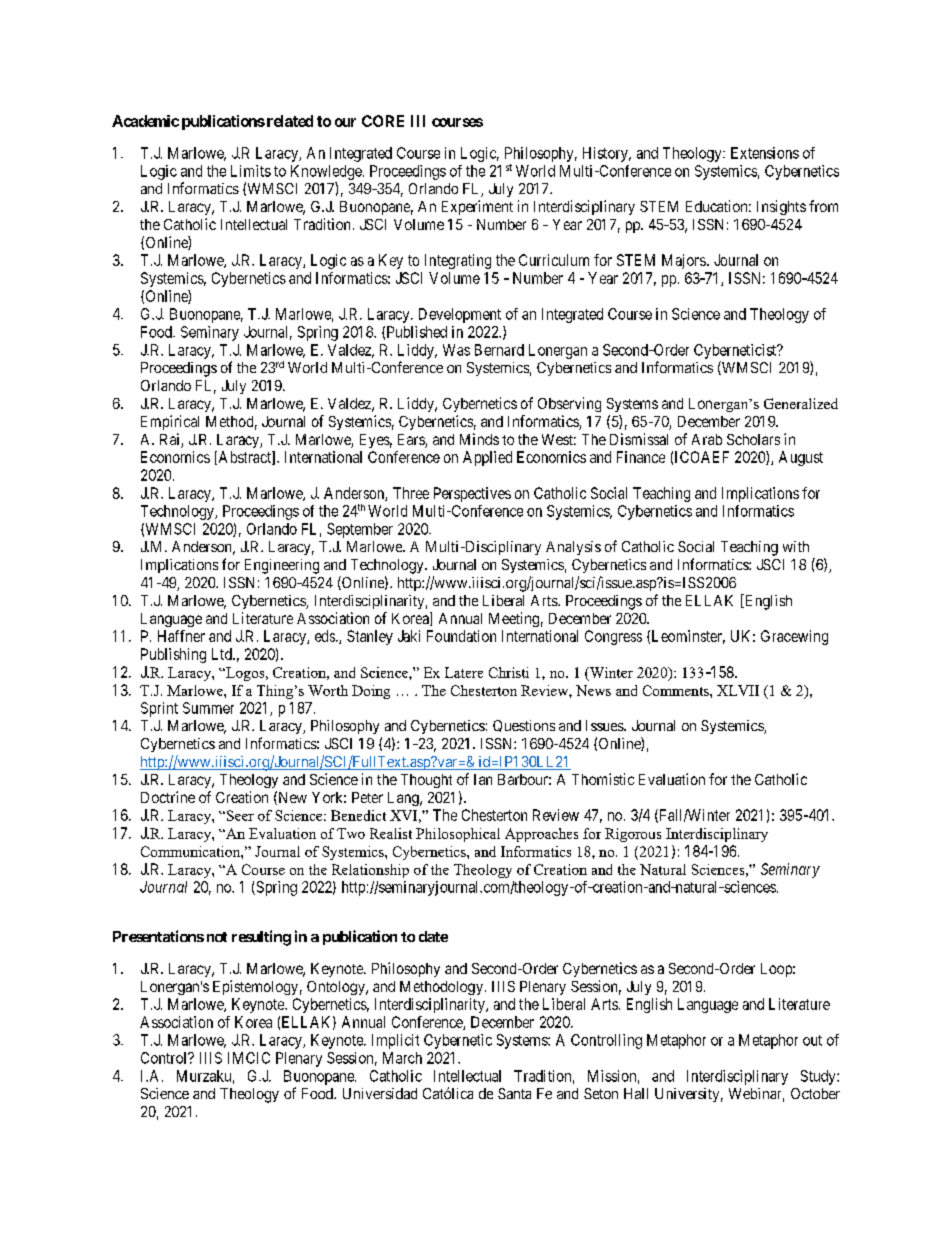 The width and height of the image is (952, 1233). I want to click on Santa, so click(514, 1093).
